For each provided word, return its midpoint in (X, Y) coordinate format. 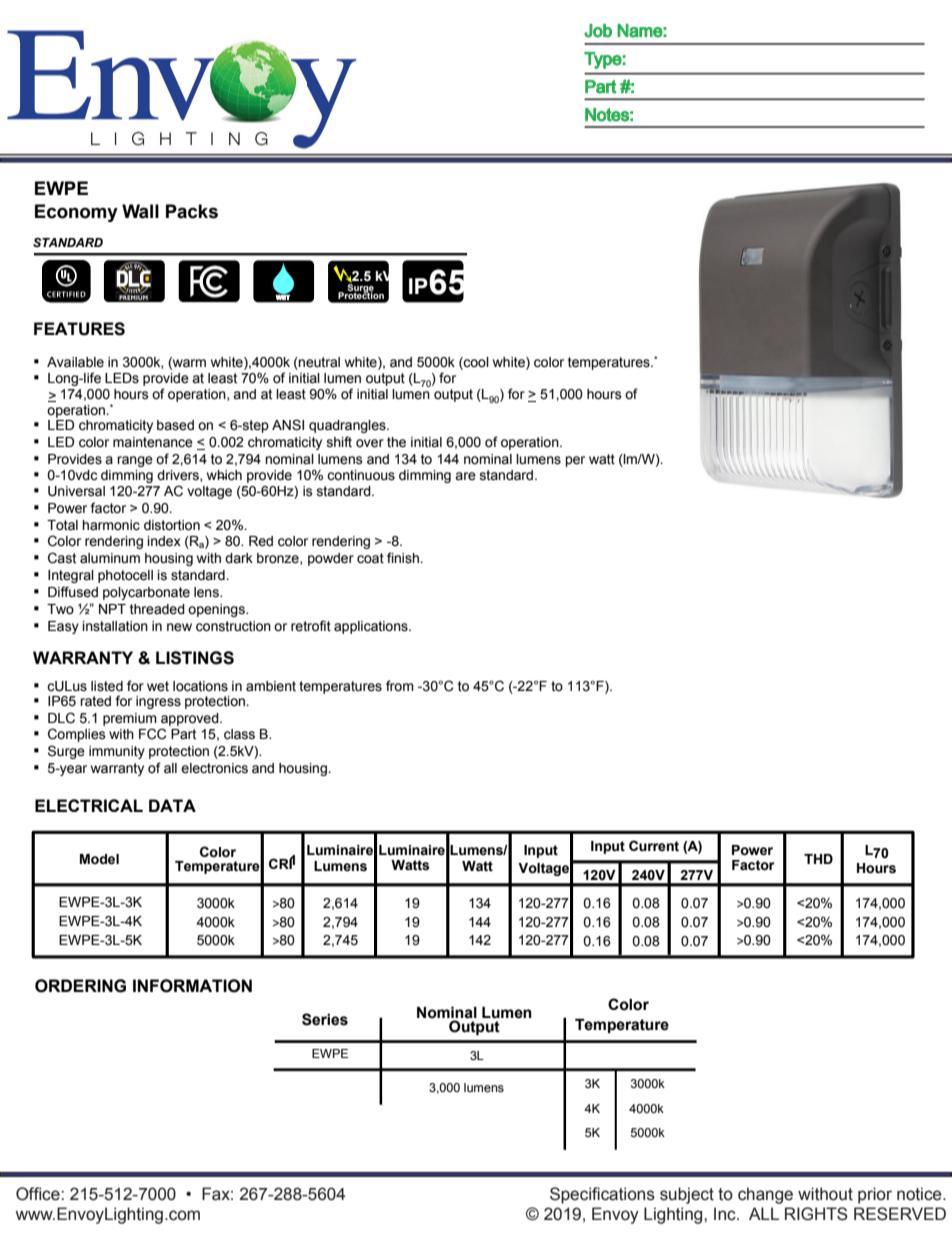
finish (404, 558)
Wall (140, 211)
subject (687, 1195)
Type (603, 60)
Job (598, 31)
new (179, 627)
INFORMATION (192, 986)
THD (818, 859)
